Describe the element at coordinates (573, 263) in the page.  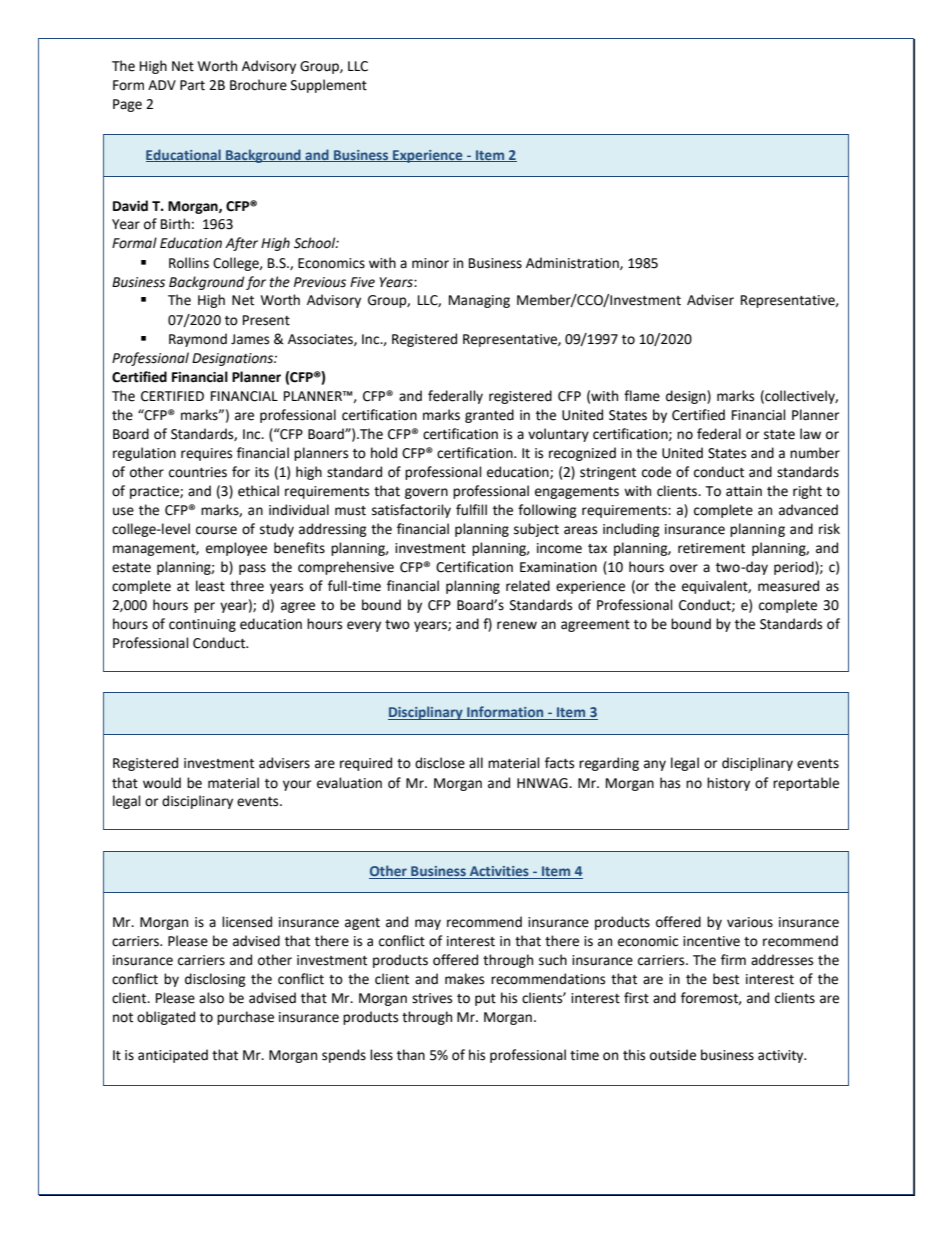
I see `Administration` at that location.
